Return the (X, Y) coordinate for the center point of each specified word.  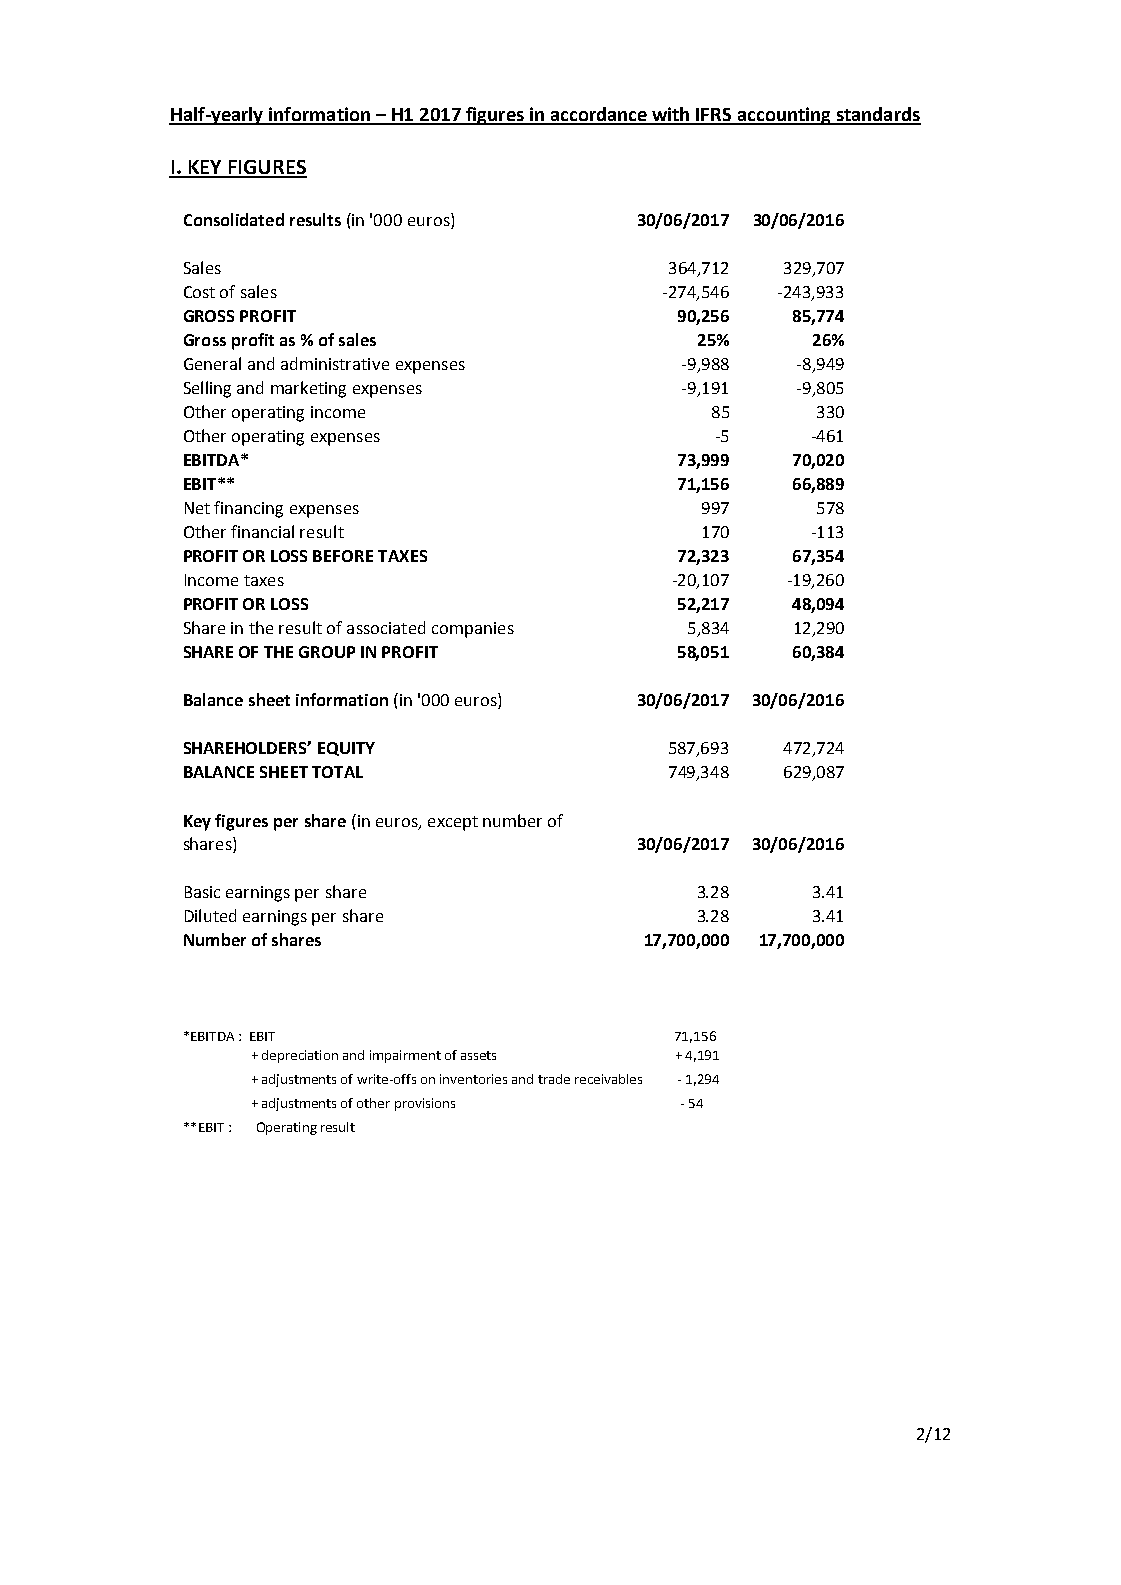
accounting (784, 116)
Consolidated (234, 219)
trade (554, 1079)
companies (473, 630)
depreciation (300, 1056)
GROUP (327, 652)
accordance (598, 115)
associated (386, 627)
